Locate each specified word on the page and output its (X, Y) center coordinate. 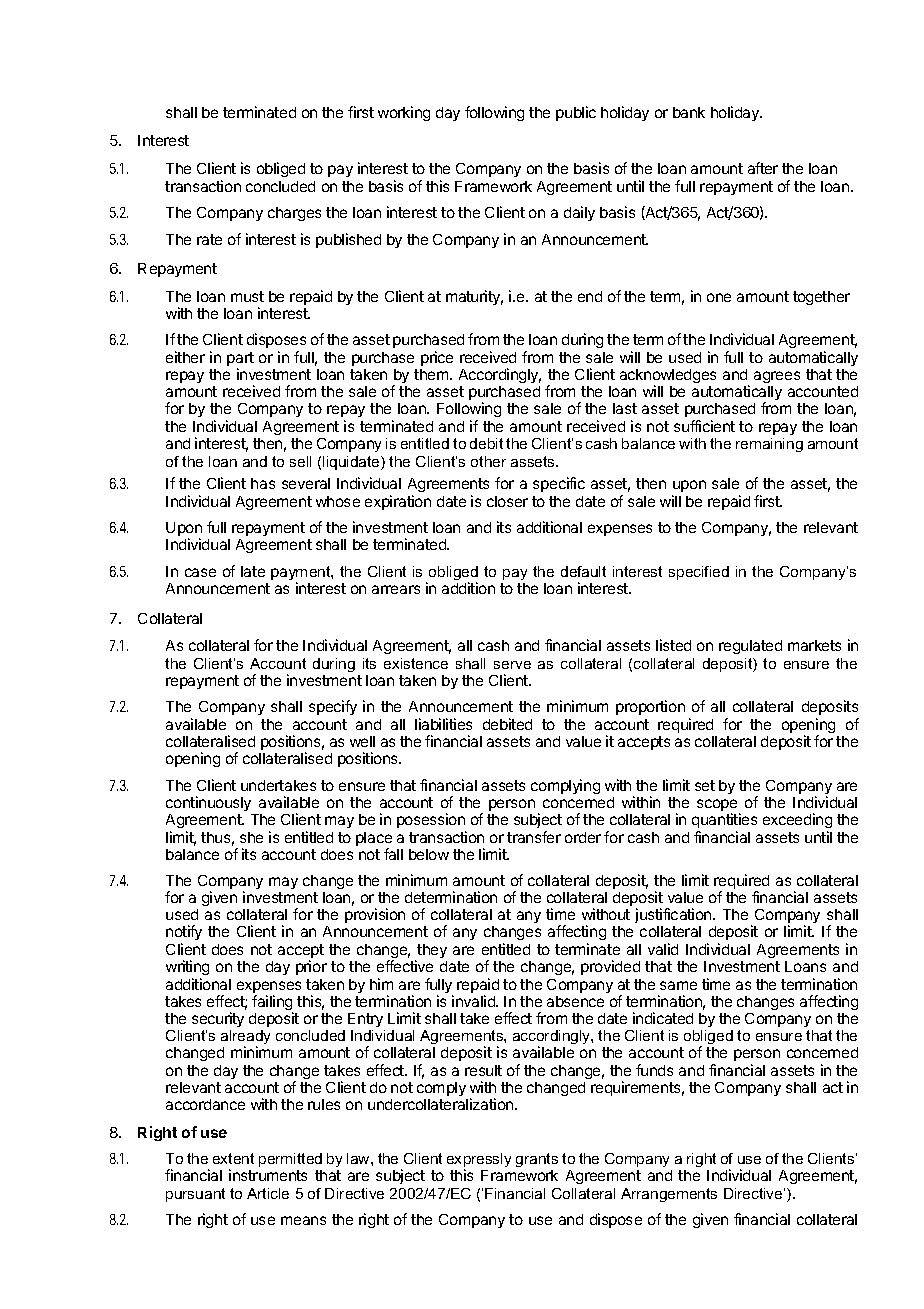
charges (294, 214)
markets (814, 645)
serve (512, 665)
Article (268, 1193)
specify (333, 707)
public (576, 113)
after (763, 168)
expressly (479, 1161)
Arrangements (669, 1195)
